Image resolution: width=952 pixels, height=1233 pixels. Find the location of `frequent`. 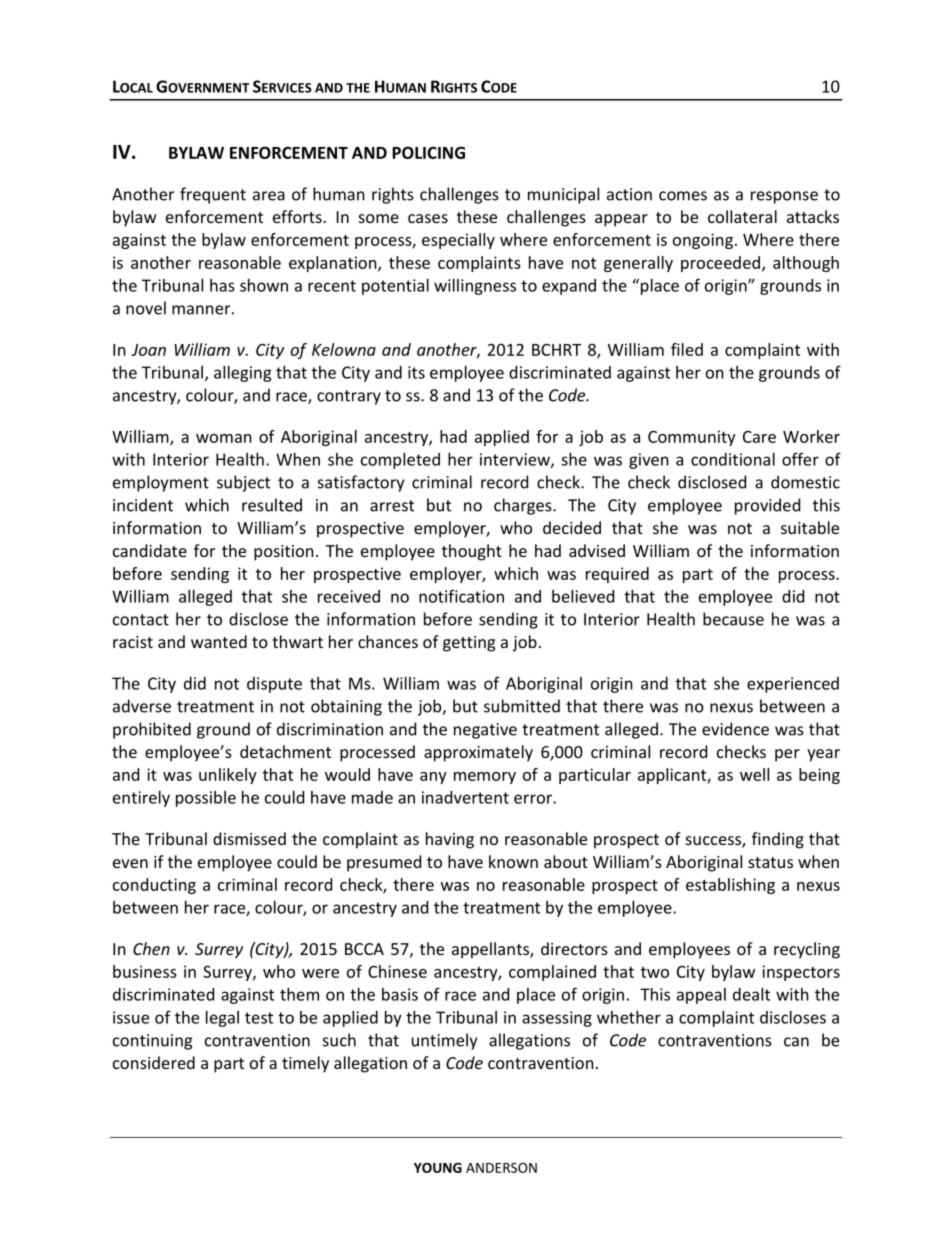

frequent is located at coordinates (213, 195).
